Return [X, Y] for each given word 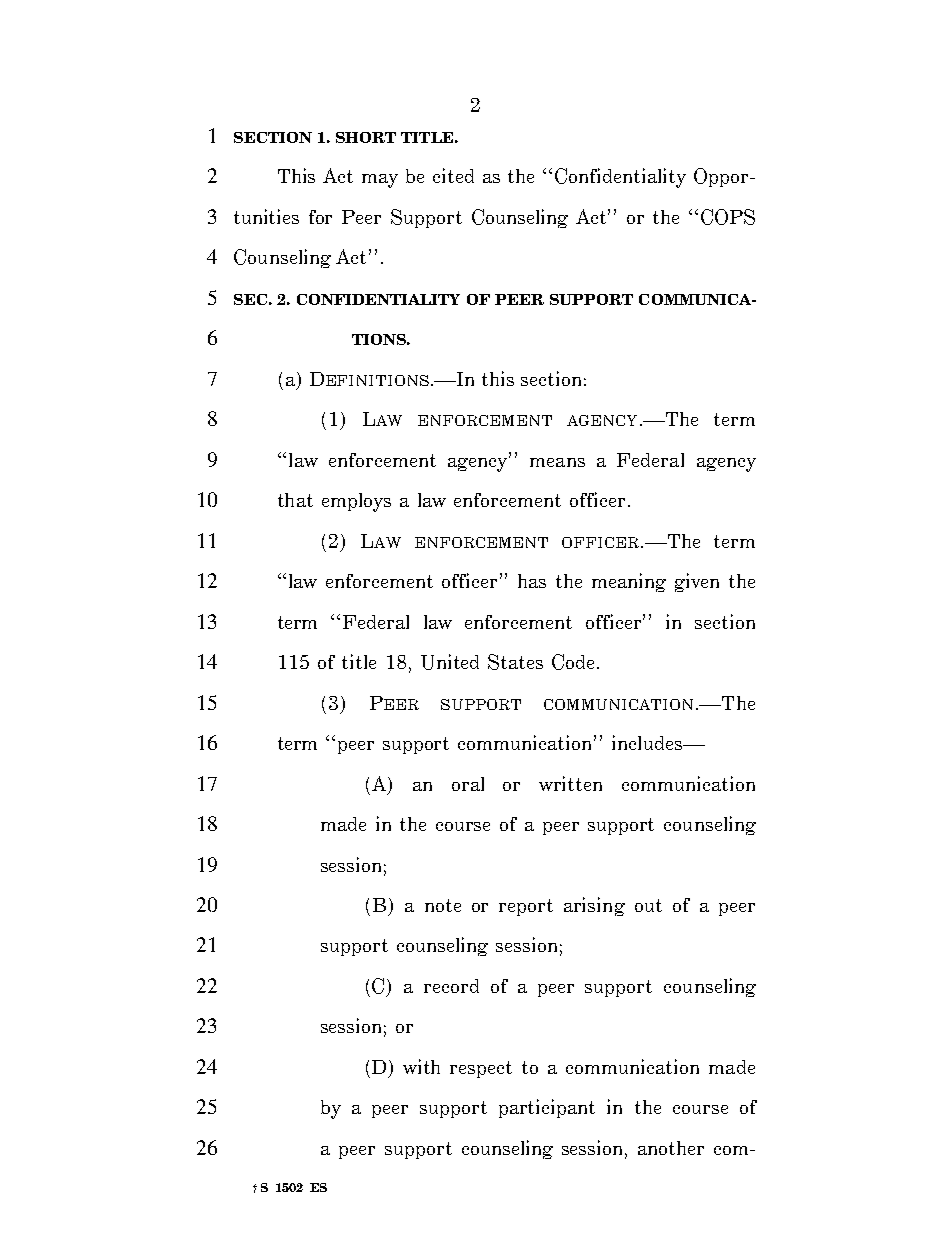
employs [356, 502]
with [421, 1066]
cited [453, 175]
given [697, 582]
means [557, 462]
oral [468, 784]
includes [648, 742]
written [570, 783]
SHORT [366, 137]
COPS [728, 217]
